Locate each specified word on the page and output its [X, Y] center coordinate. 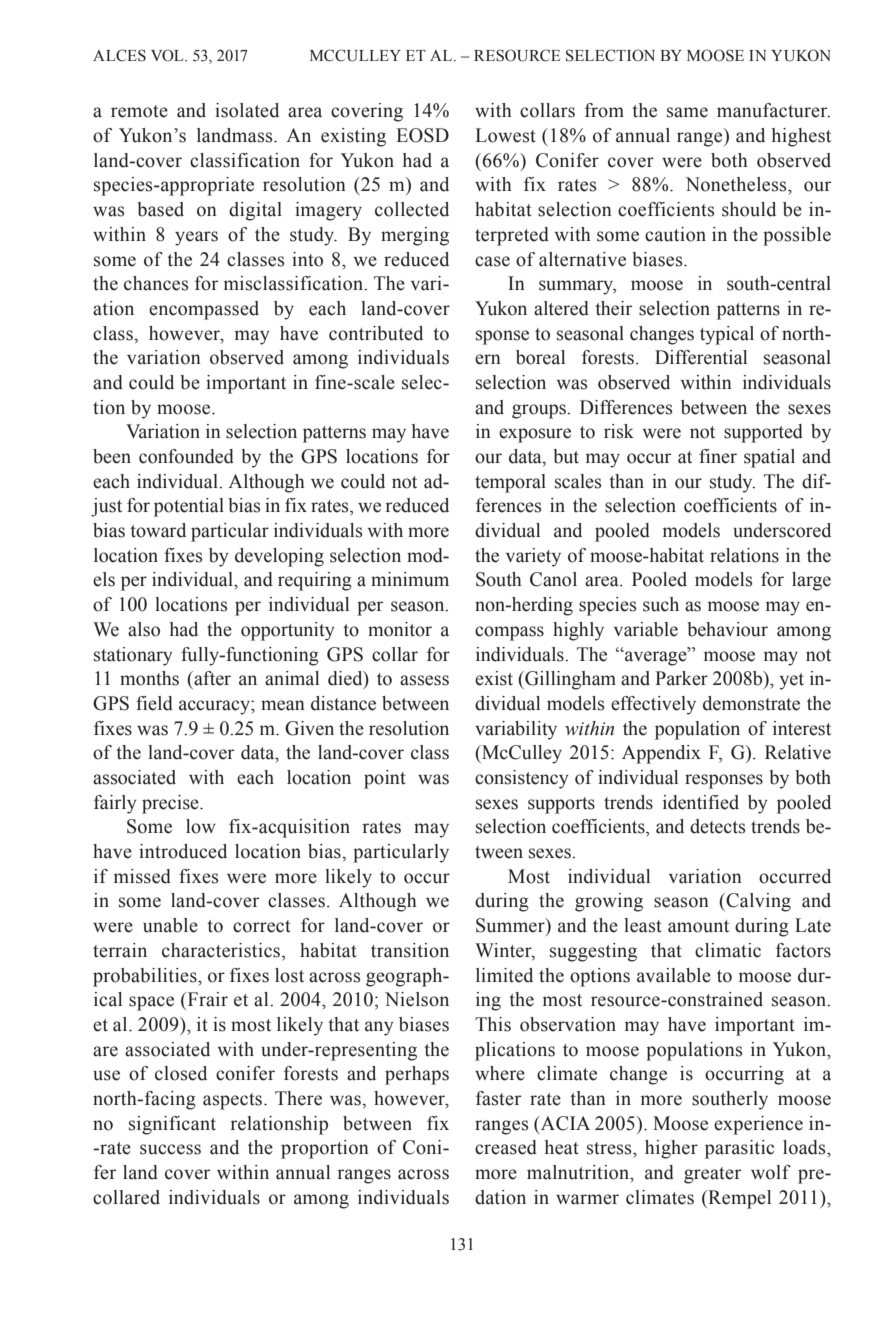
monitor [400, 629]
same [687, 112]
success [170, 1149]
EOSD [422, 135]
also [144, 629]
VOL [168, 55]
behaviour [727, 629]
